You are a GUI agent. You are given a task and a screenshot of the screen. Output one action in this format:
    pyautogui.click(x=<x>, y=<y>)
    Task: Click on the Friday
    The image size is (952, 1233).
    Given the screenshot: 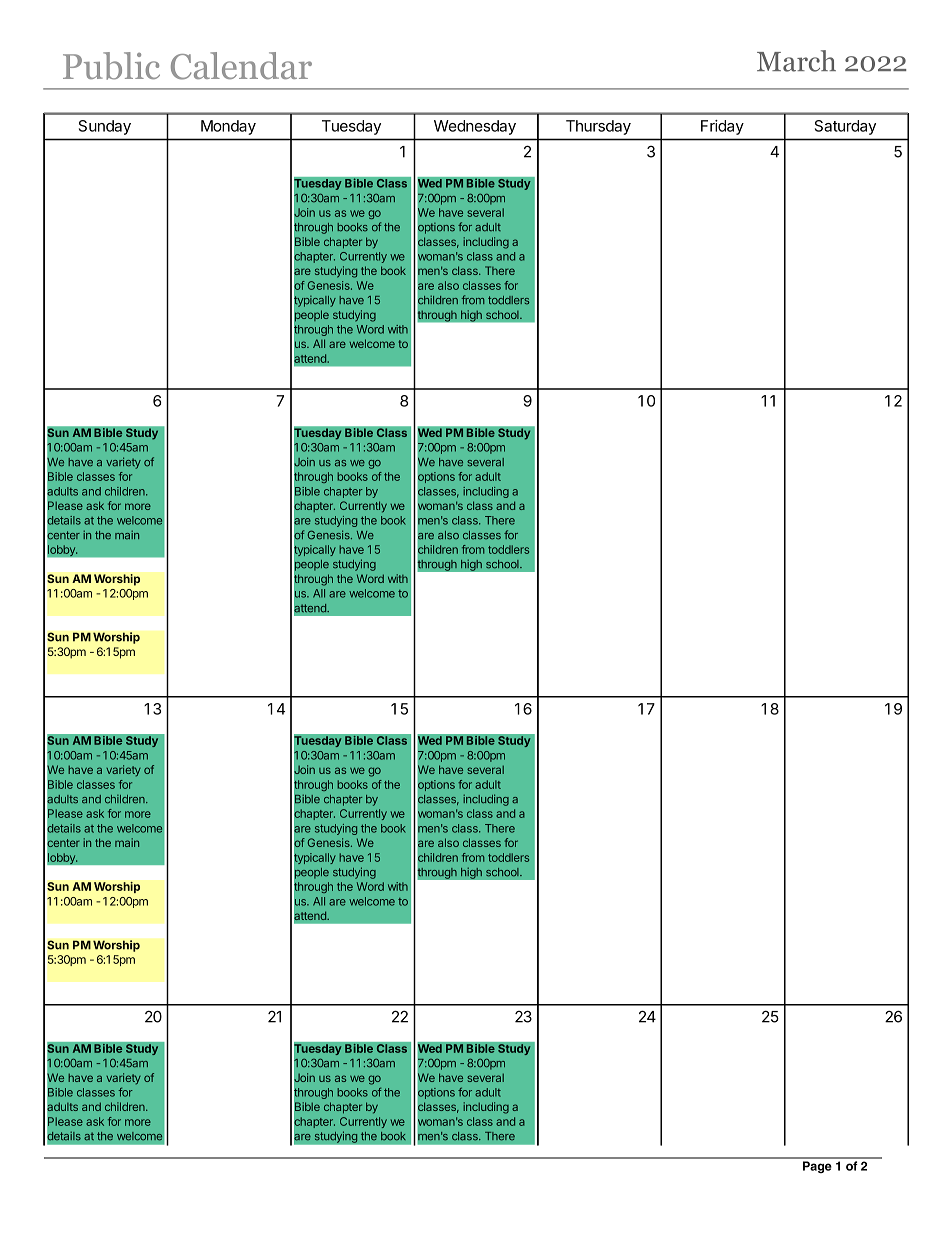 What is the action you would take?
    pyautogui.click(x=722, y=127)
